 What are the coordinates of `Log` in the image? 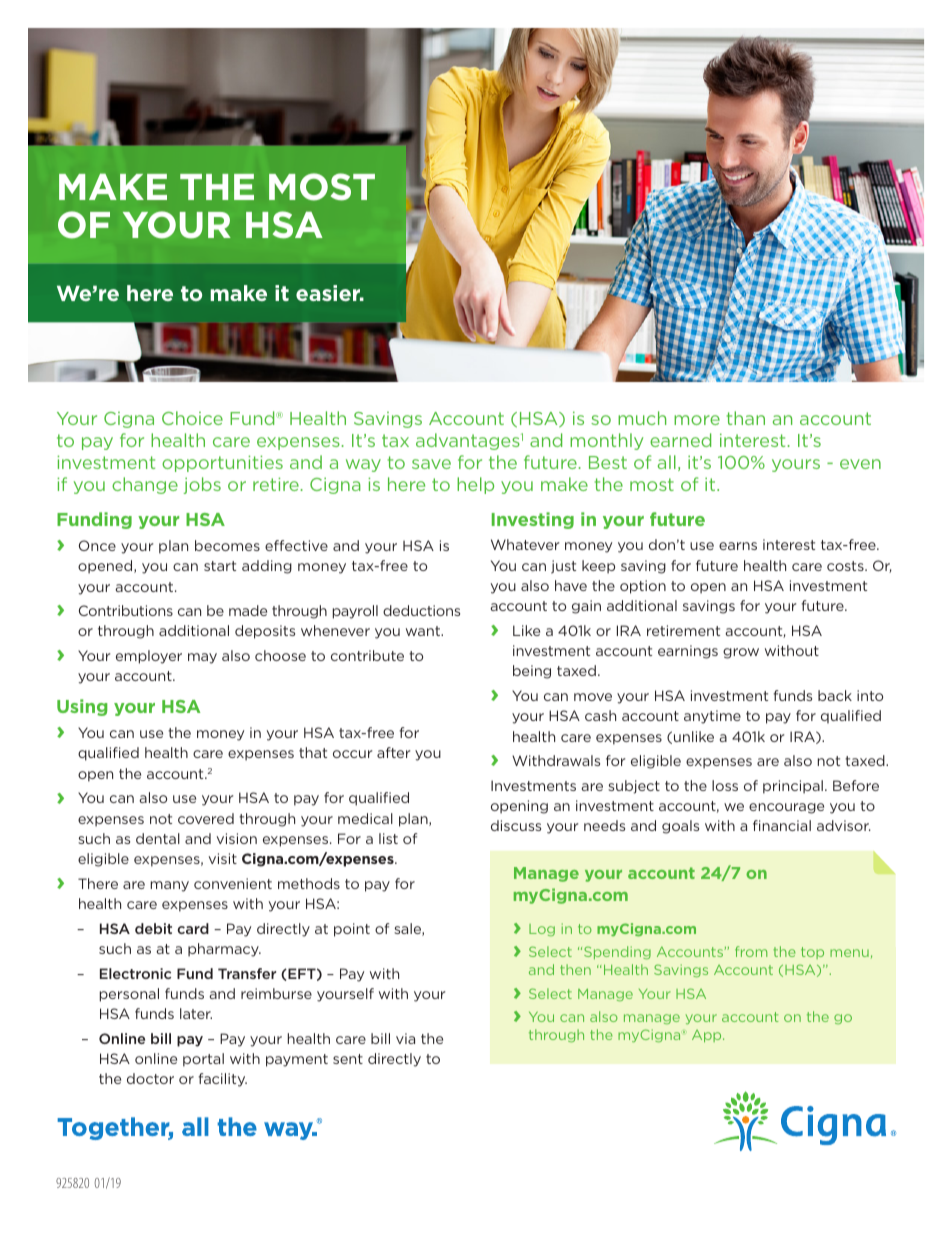 It's located at (542, 930).
